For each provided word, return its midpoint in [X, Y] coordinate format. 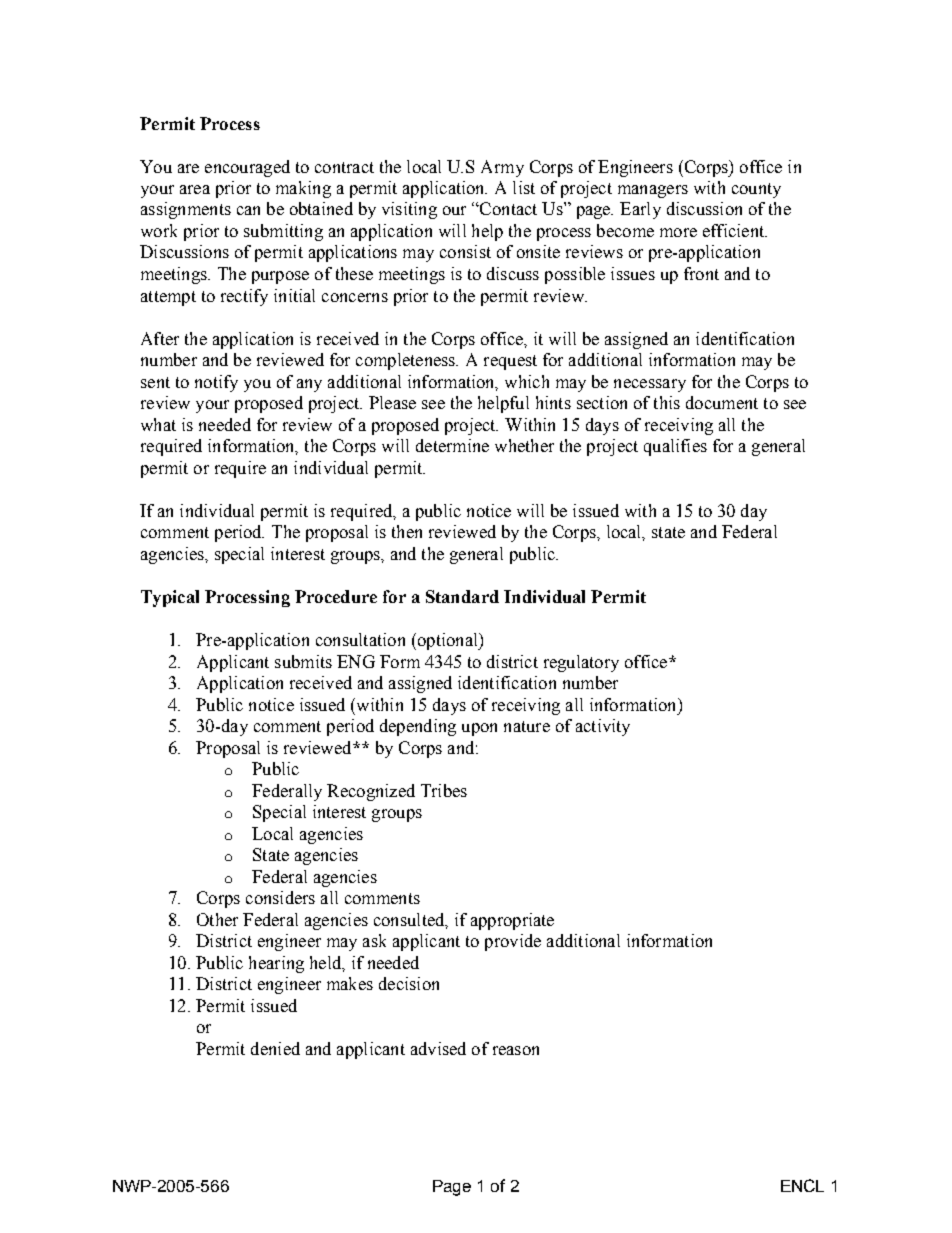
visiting [409, 210]
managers [653, 191]
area [195, 189]
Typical [170, 598]
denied [275, 1048]
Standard [462, 596]
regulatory [581, 663]
